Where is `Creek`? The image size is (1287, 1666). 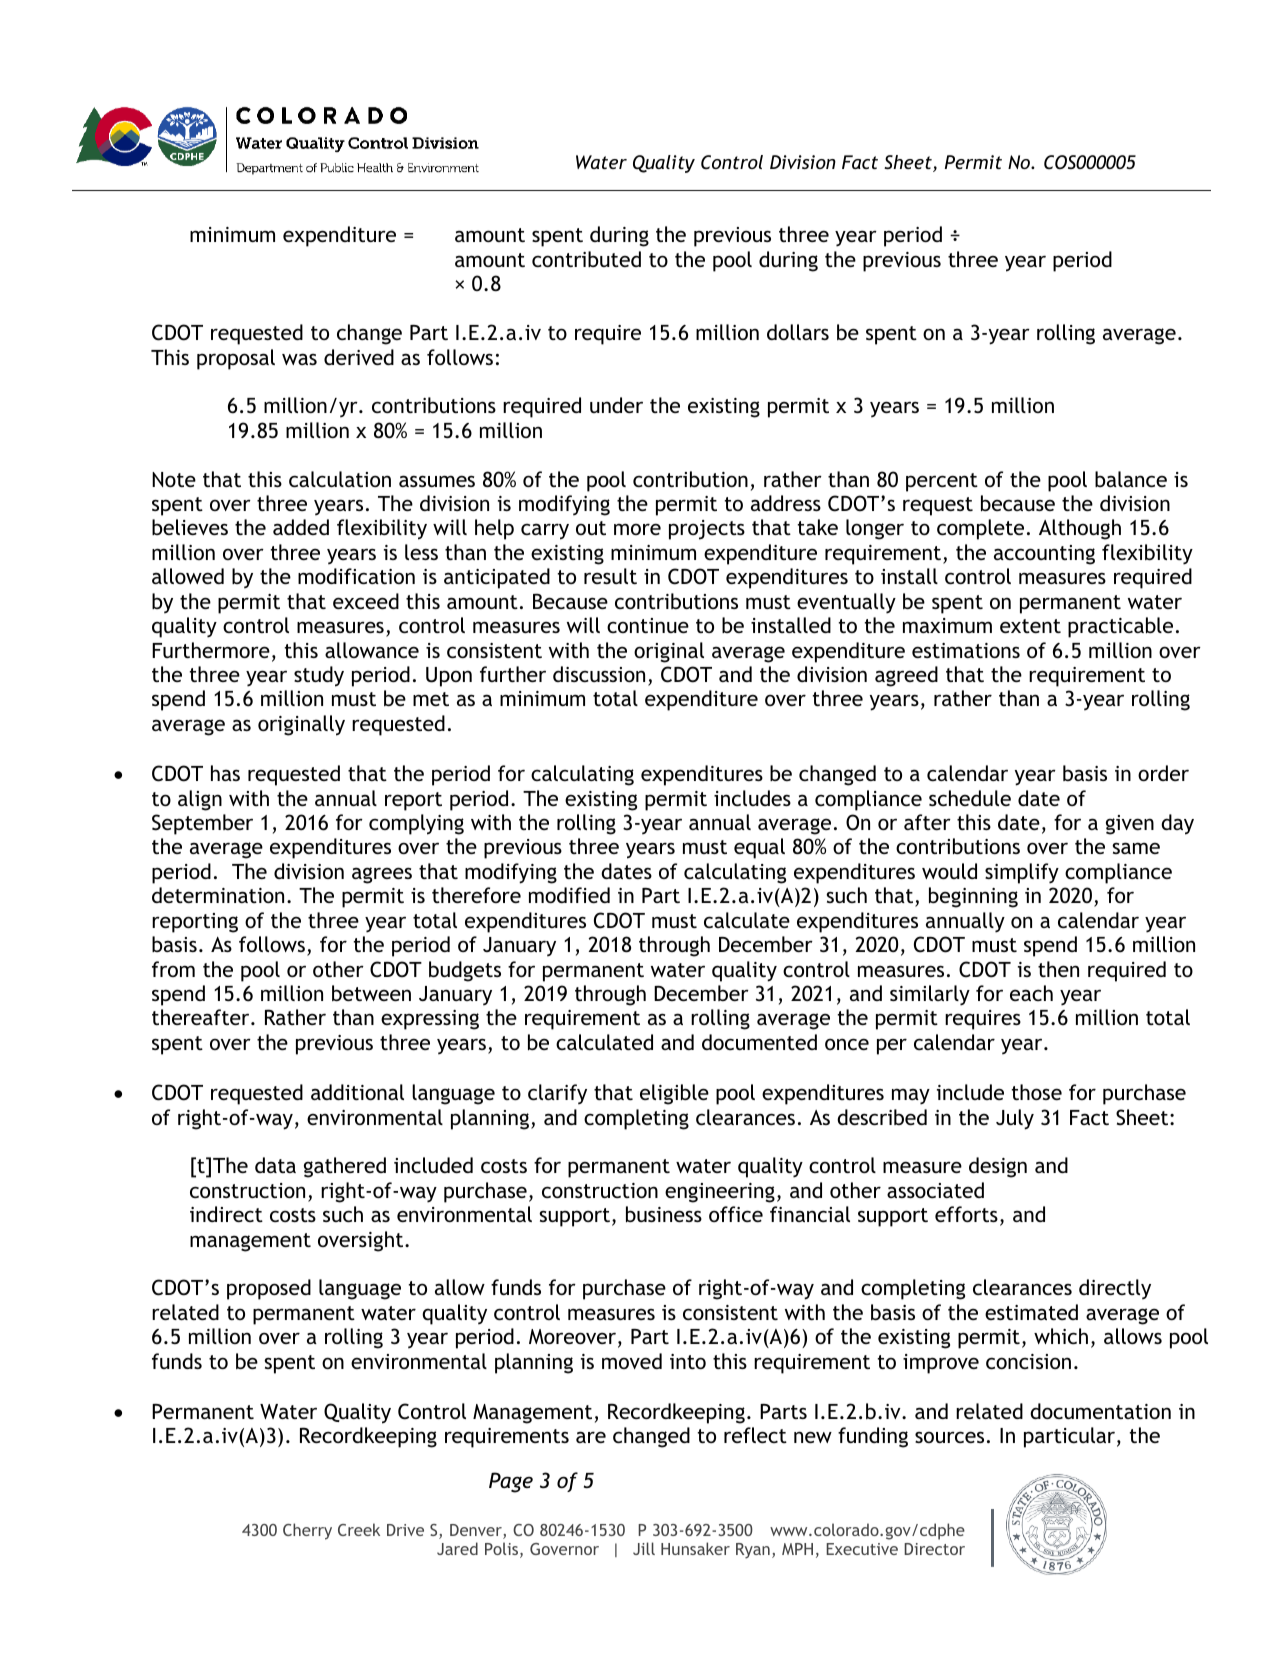 Creek is located at coordinates (359, 1529).
